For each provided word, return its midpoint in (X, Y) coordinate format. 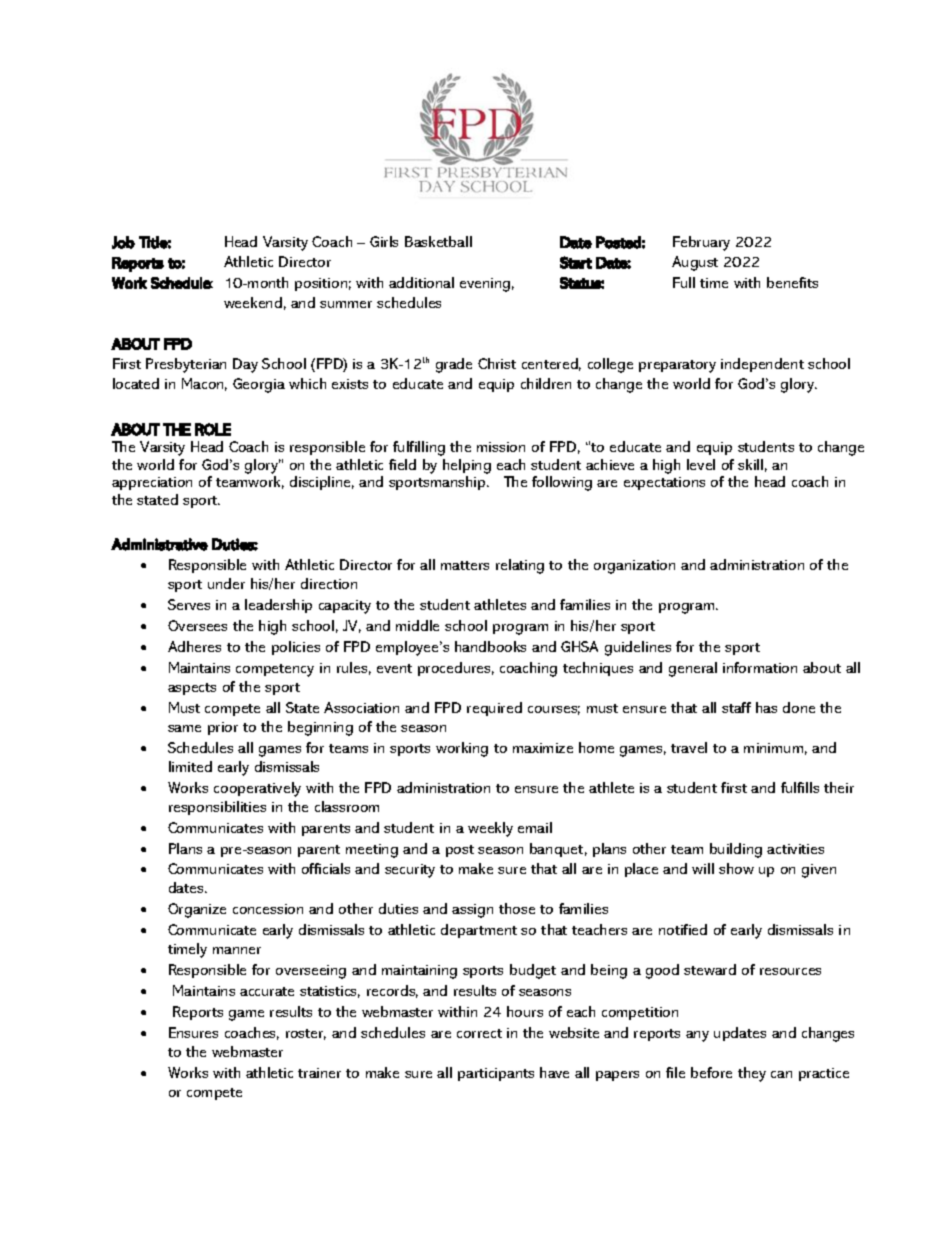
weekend (253, 302)
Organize (197, 910)
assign (472, 911)
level (701, 464)
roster (306, 1034)
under (226, 583)
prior (223, 728)
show (736, 868)
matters (465, 565)
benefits (792, 282)
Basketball (438, 241)
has (766, 707)
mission (501, 447)
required (494, 709)
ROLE (213, 429)
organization (634, 567)
